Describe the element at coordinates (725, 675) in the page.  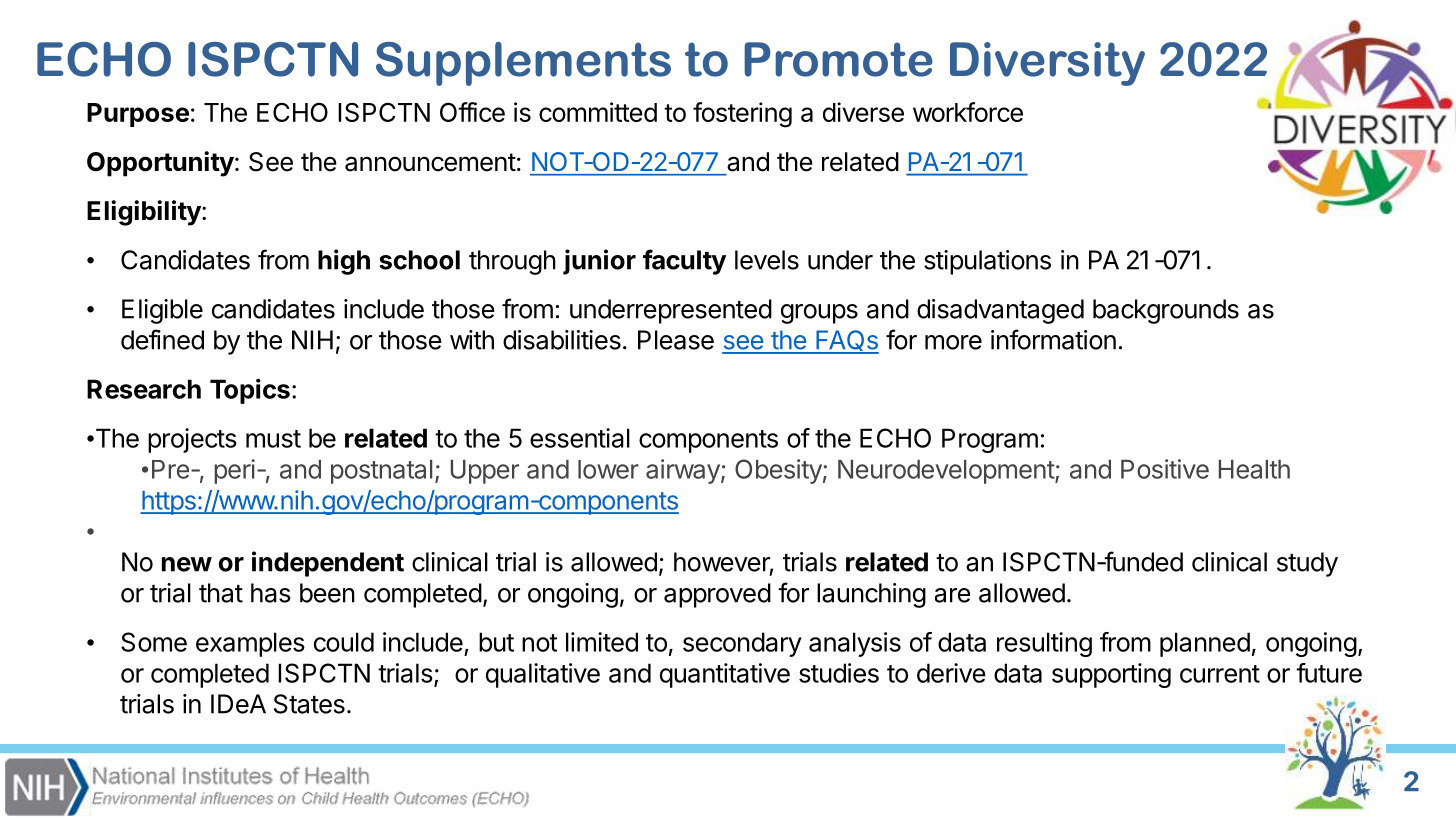
I see `quantitative` at that location.
